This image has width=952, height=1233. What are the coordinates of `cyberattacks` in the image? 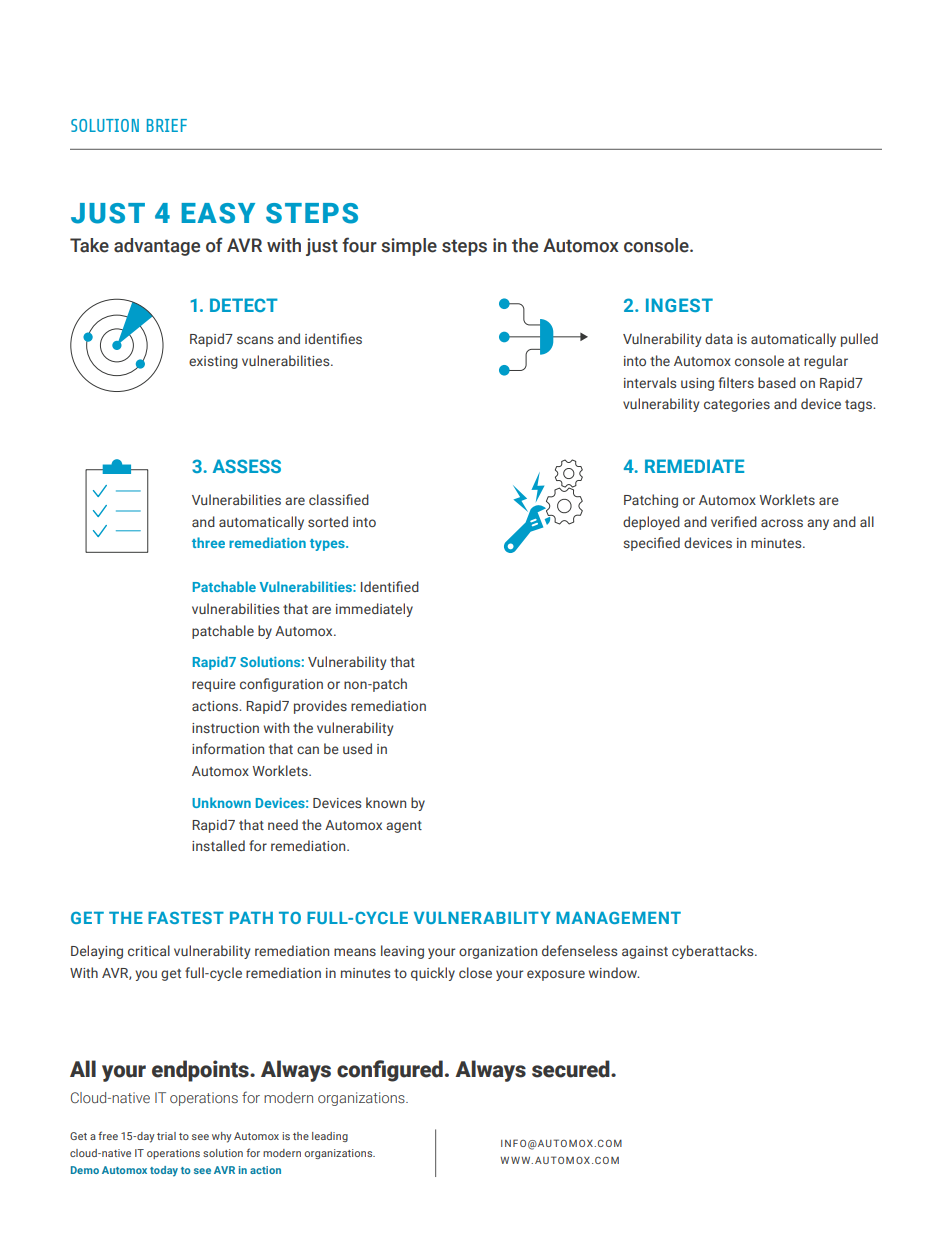 It's located at (714, 952).
